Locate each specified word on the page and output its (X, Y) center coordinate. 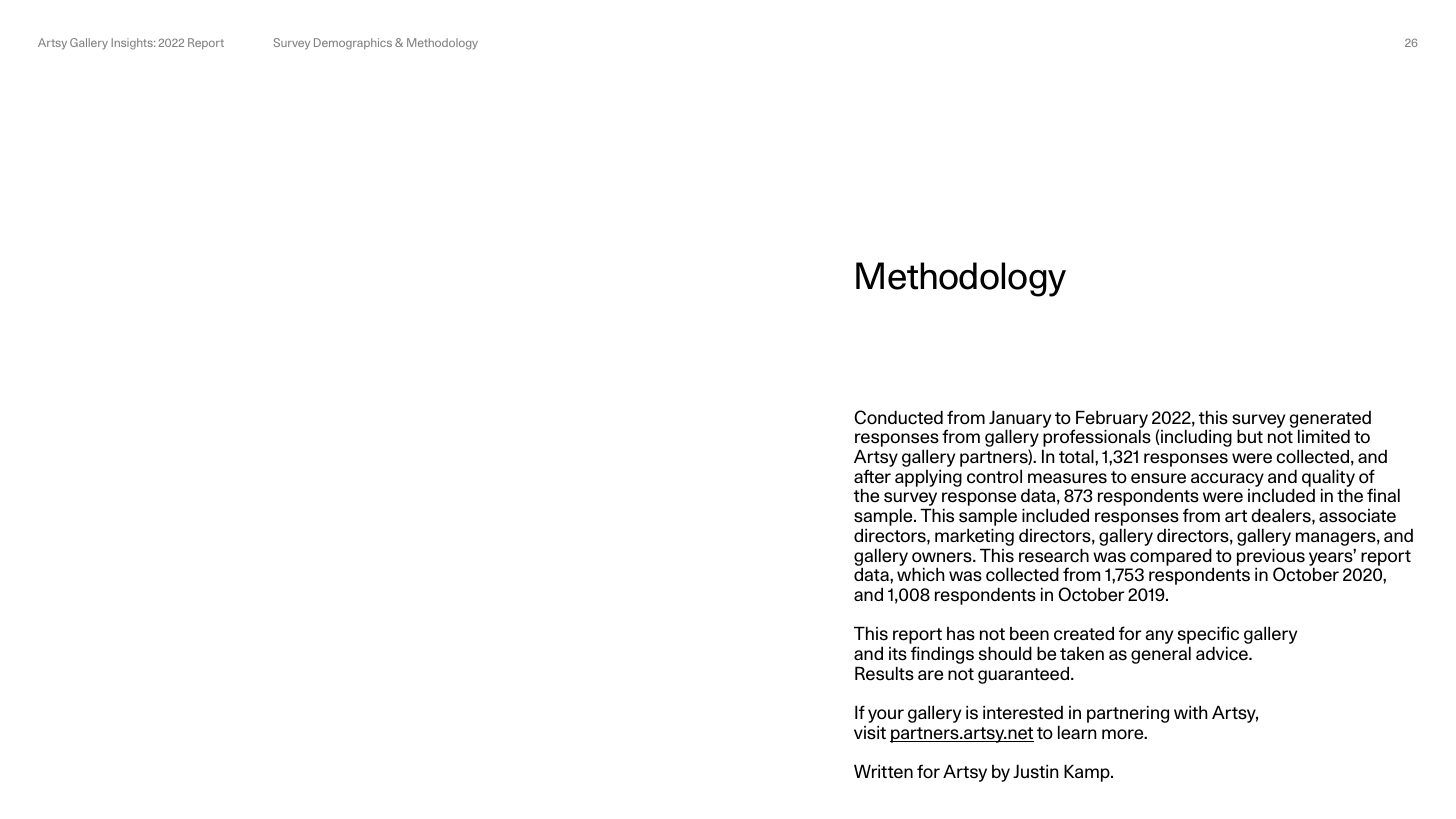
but (1250, 436)
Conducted (898, 417)
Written (883, 771)
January (1020, 420)
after (872, 476)
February (1111, 420)
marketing (974, 538)
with (1191, 712)
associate (1357, 516)
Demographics (353, 44)
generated (1330, 420)
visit (870, 732)
